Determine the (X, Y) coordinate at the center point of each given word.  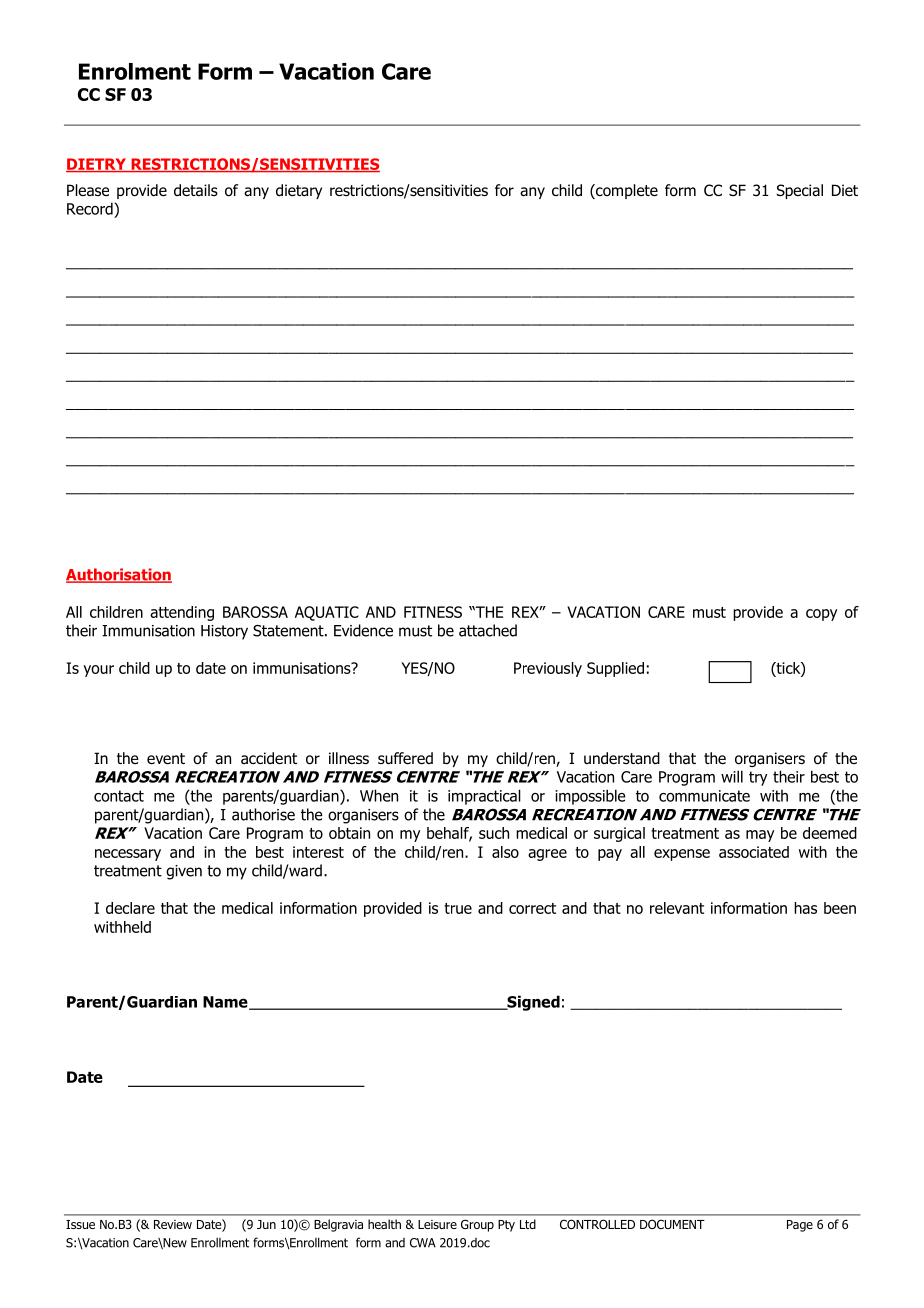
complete (626, 191)
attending (182, 613)
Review (173, 1224)
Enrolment (135, 71)
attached (488, 630)
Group (477, 1225)
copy (821, 615)
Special (800, 191)
